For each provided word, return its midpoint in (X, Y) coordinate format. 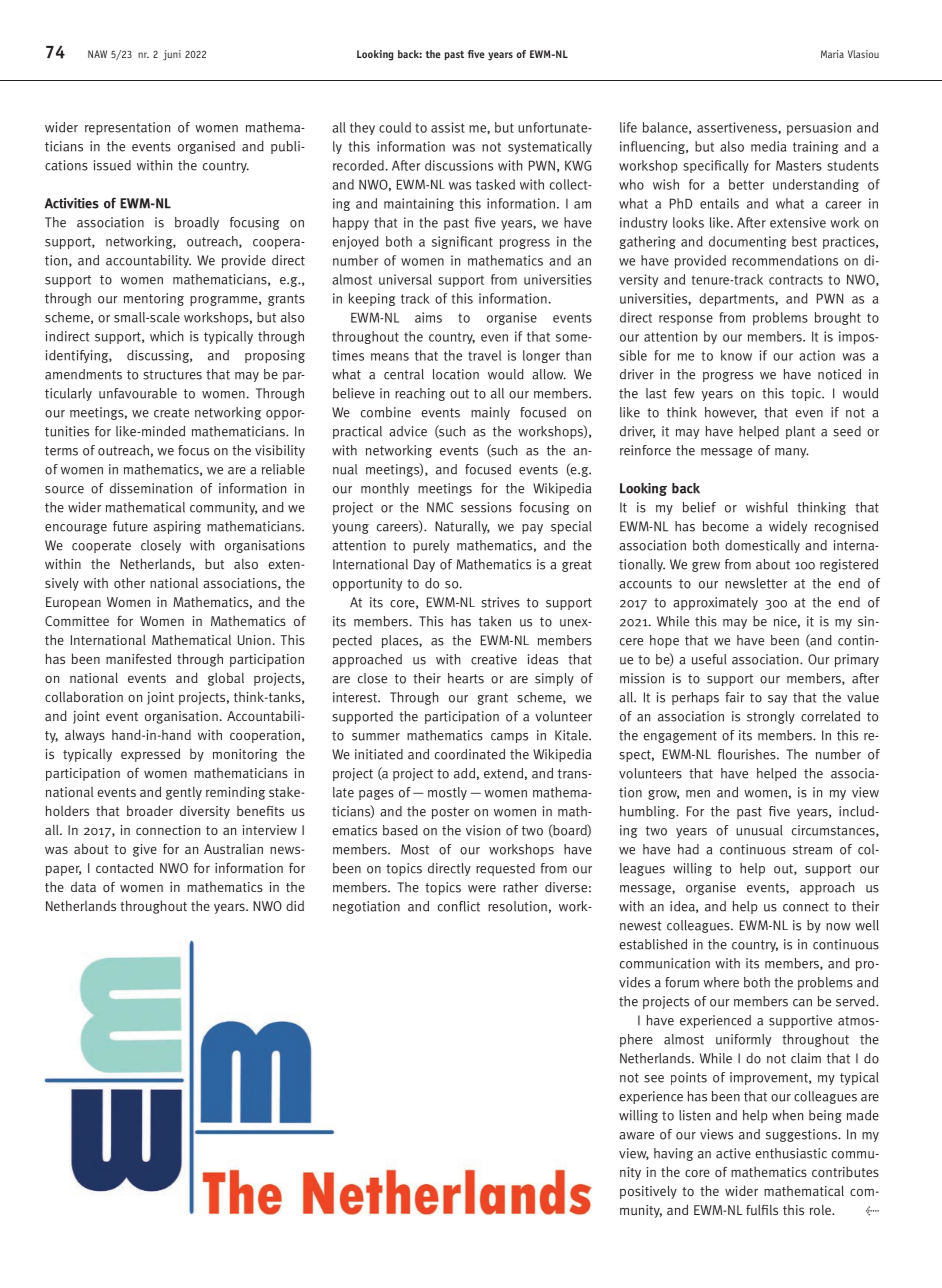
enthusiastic (791, 1153)
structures (172, 375)
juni (172, 55)
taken (495, 621)
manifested (138, 658)
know (736, 355)
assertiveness (738, 127)
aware (636, 1136)
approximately (715, 603)
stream (812, 850)
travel (484, 355)
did (295, 905)
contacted (124, 867)
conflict (459, 906)
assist (448, 127)
